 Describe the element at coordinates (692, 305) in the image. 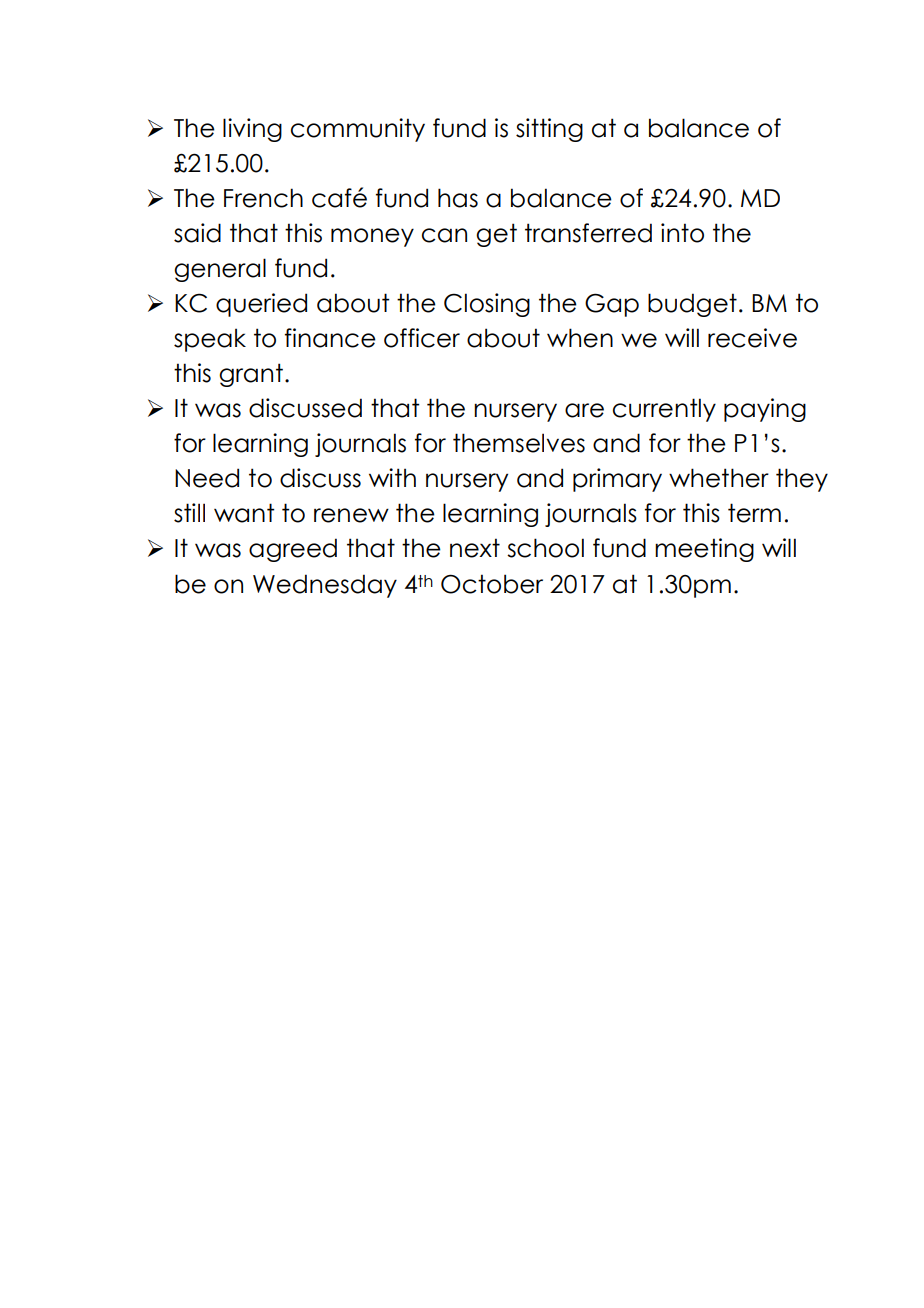

I see `budget` at that location.
